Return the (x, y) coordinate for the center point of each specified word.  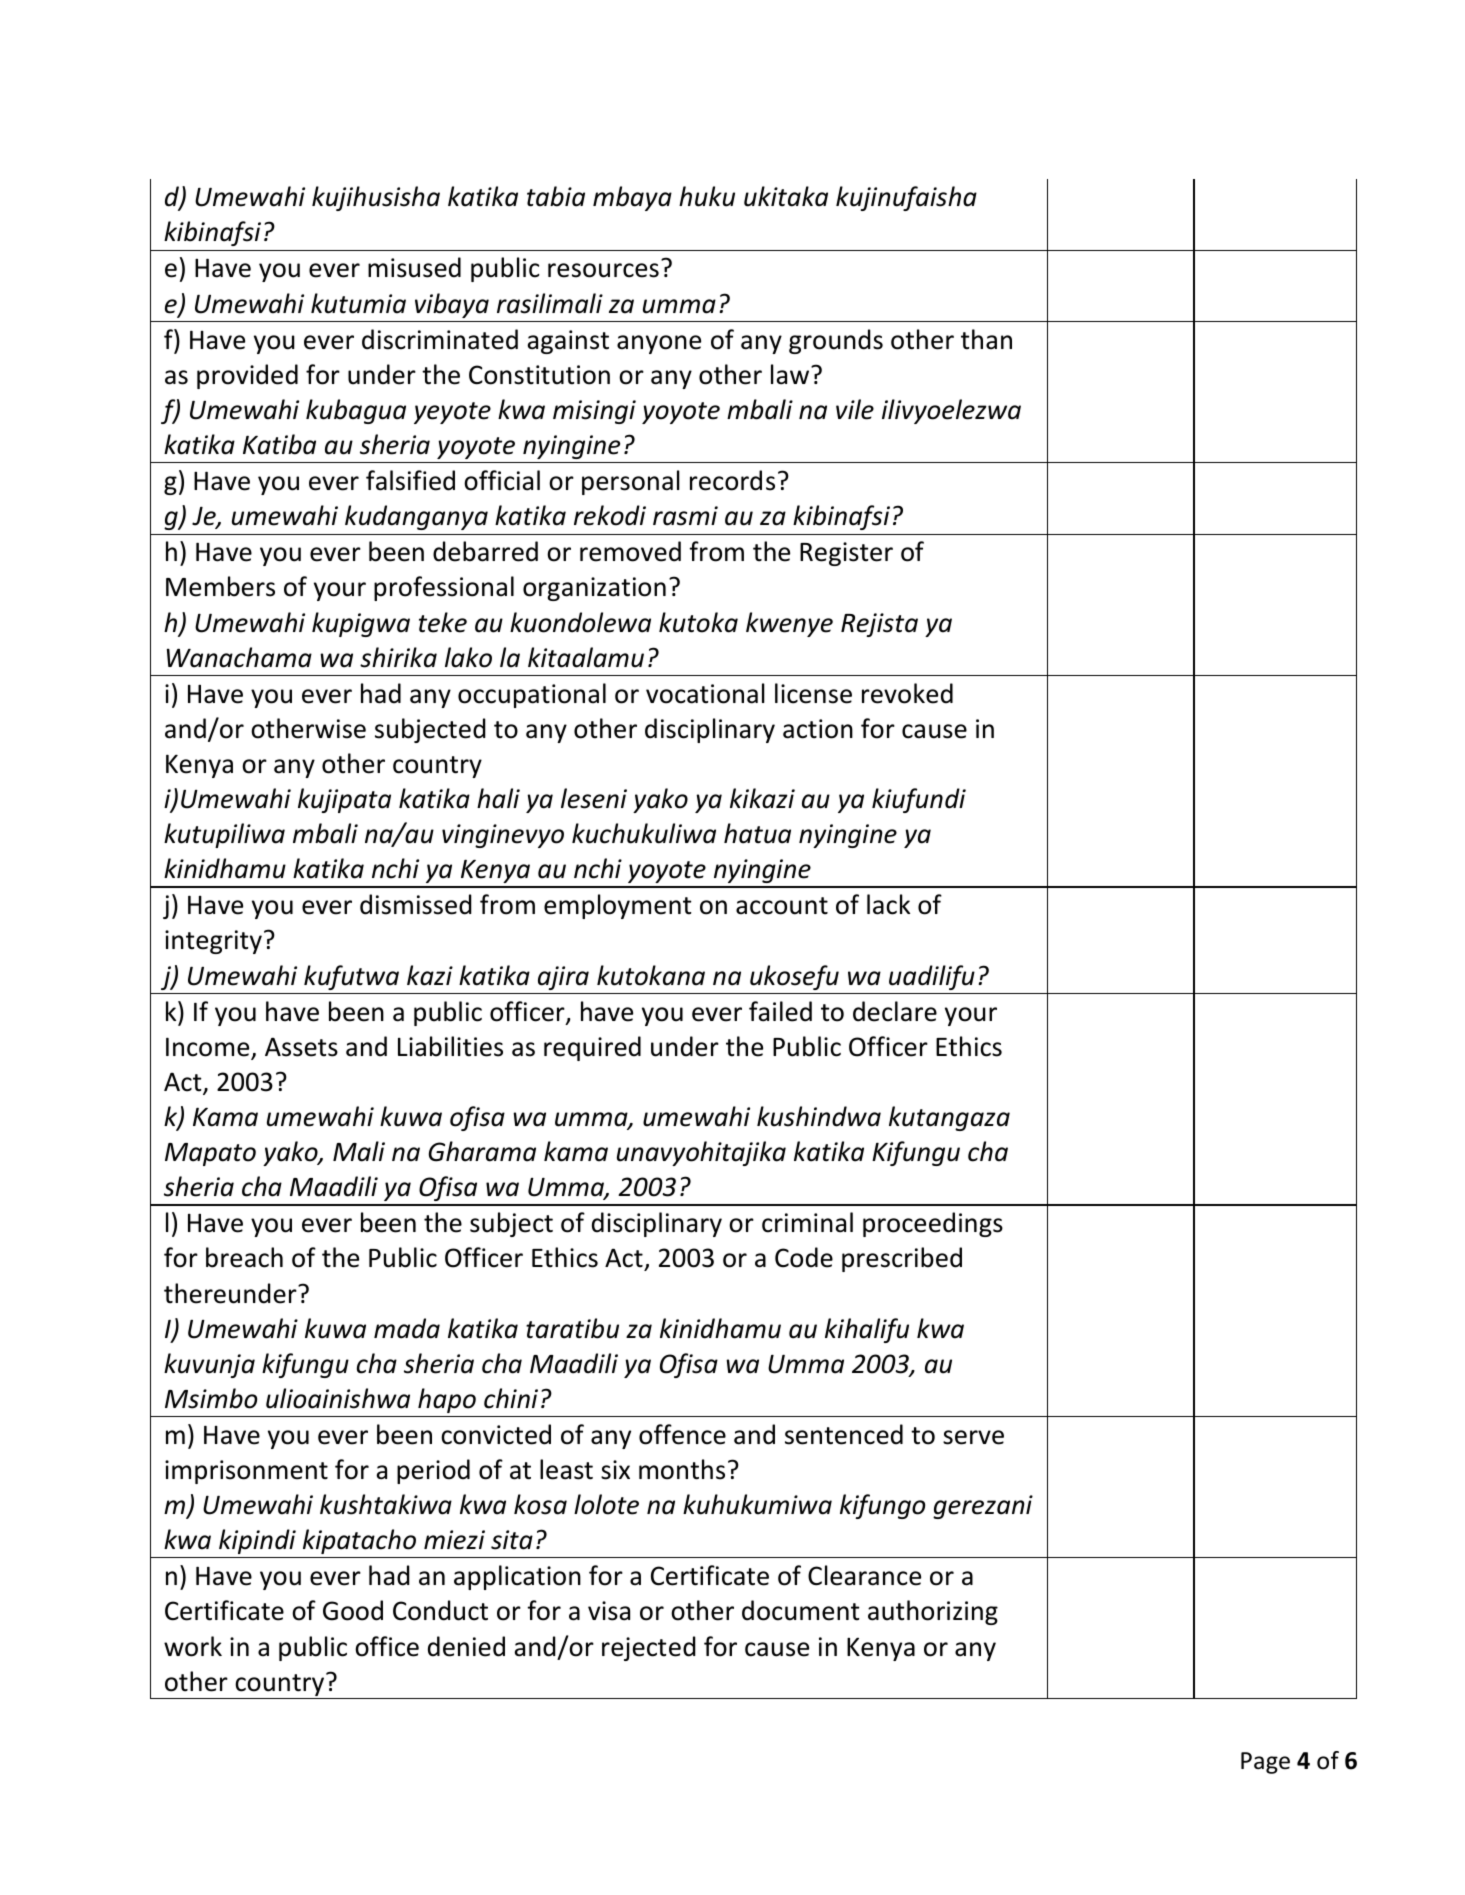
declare (895, 1011)
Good (353, 1610)
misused (414, 267)
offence (682, 1434)
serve (973, 1437)
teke (443, 622)
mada (407, 1328)
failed (780, 1011)
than (986, 339)
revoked (907, 693)
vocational (705, 693)
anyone (659, 344)
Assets (301, 1047)
